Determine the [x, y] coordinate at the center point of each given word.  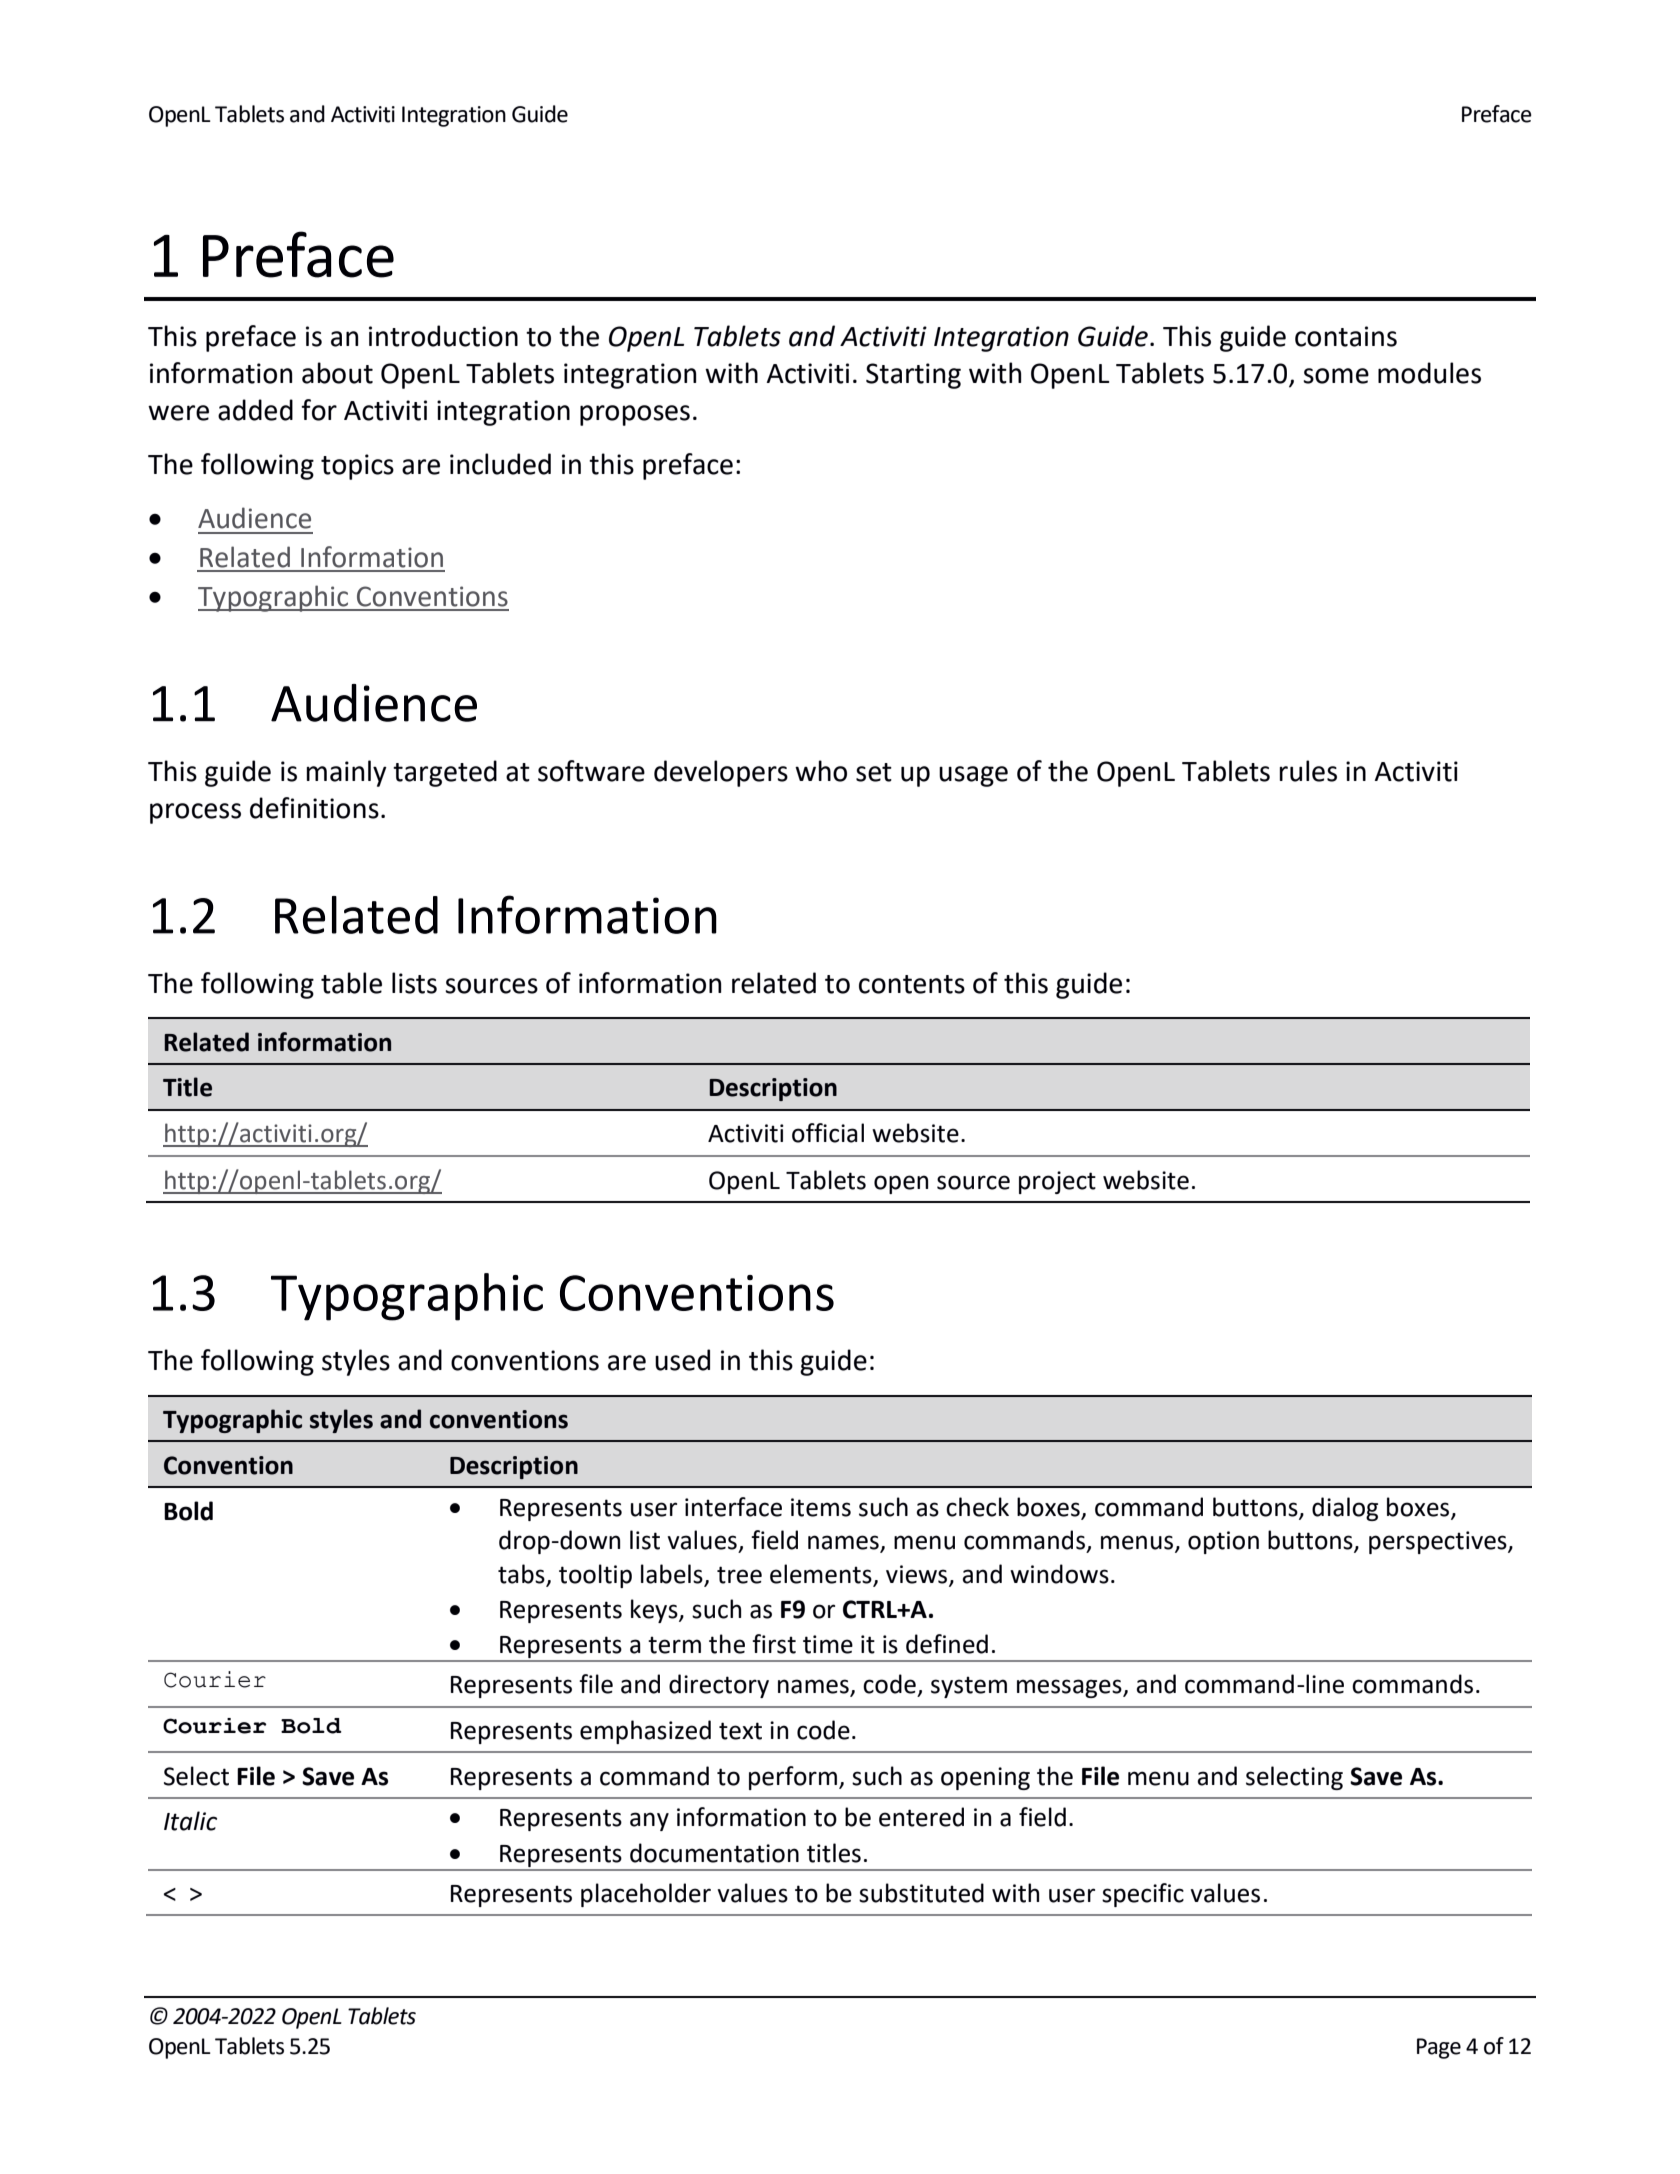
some [1336, 376]
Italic [190, 1821]
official [828, 1133]
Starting [913, 376]
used [682, 1360]
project [1057, 1182]
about [337, 373]
